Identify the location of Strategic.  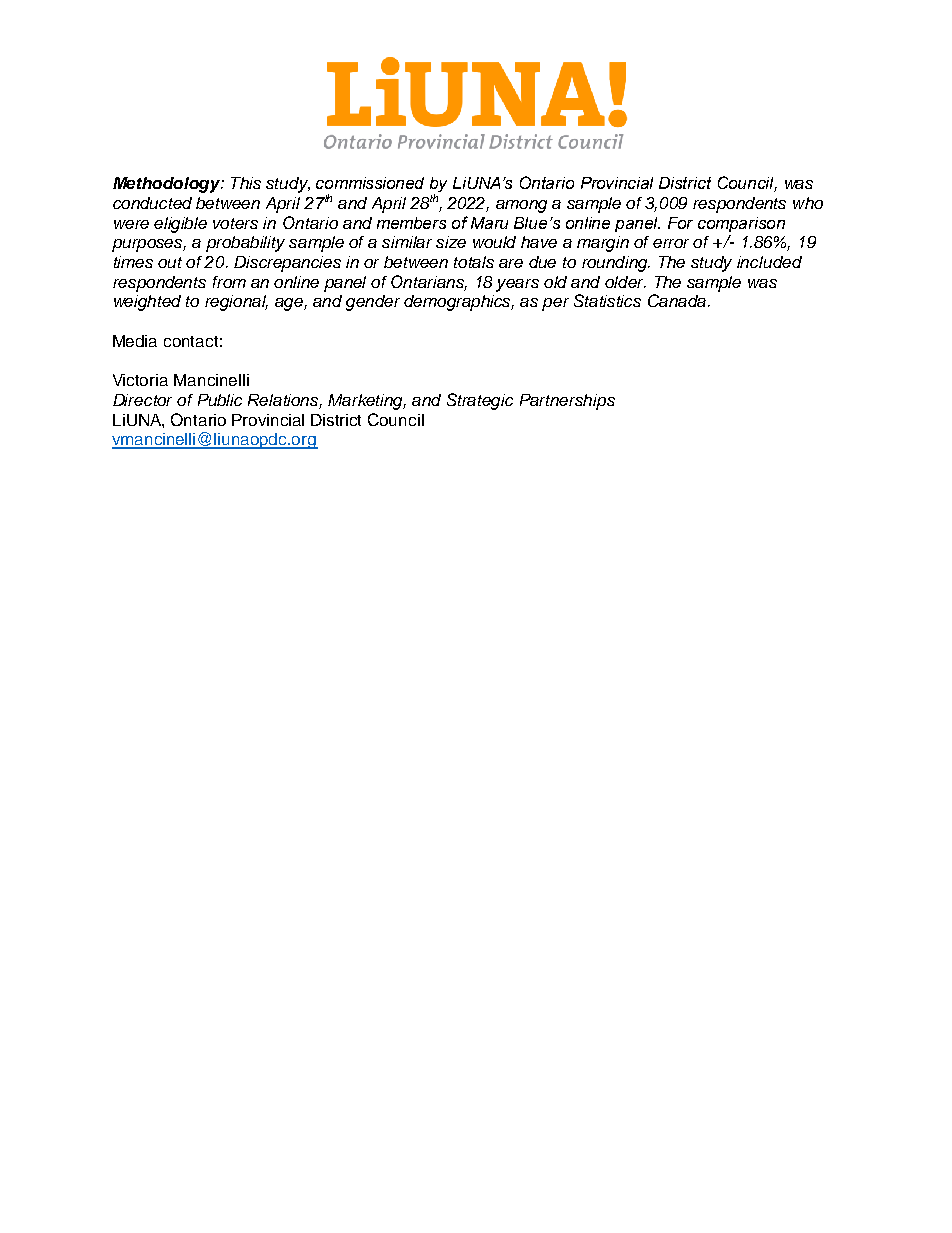
(480, 401).
